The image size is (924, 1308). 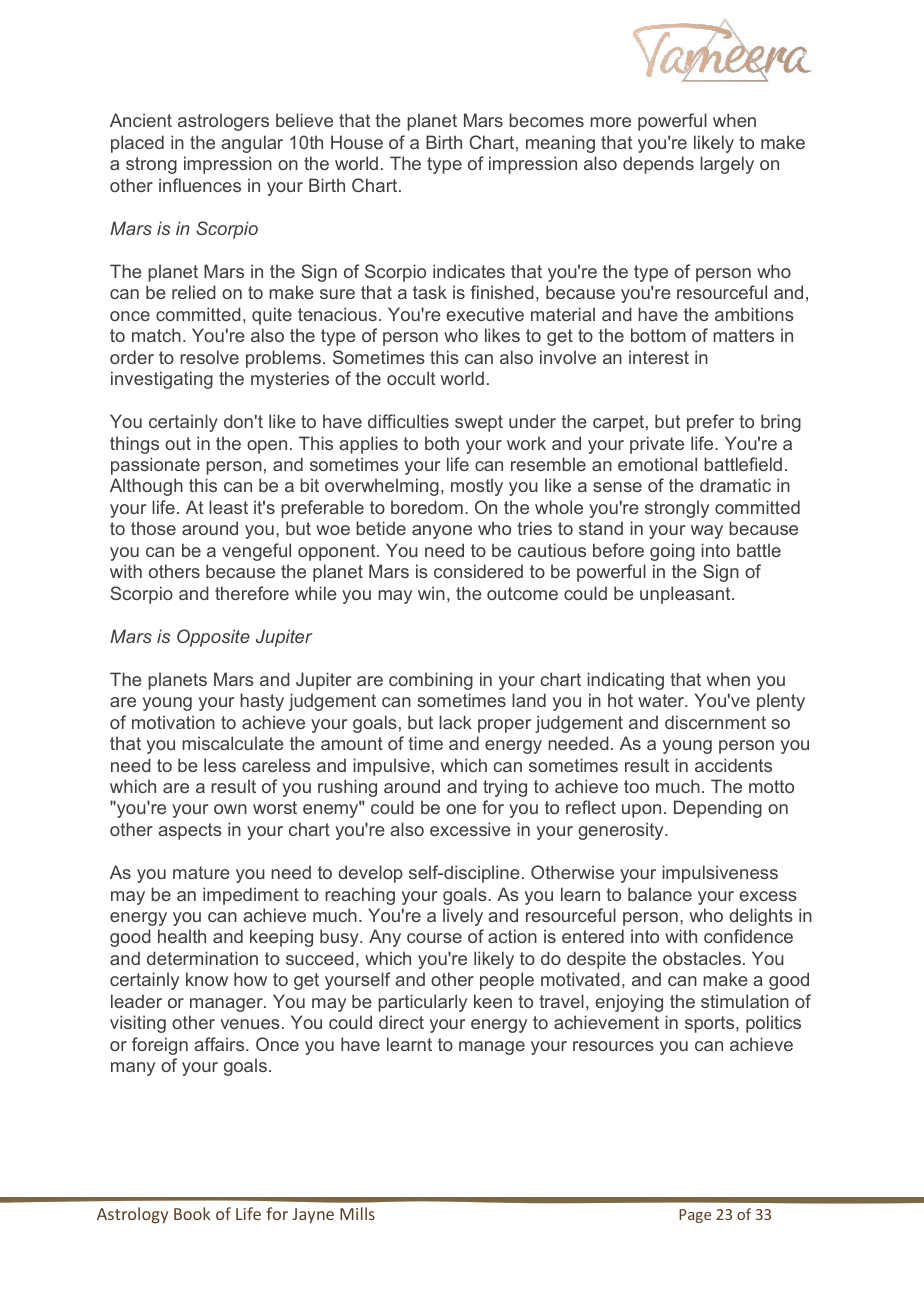 I want to click on Opposite, so click(x=213, y=638).
